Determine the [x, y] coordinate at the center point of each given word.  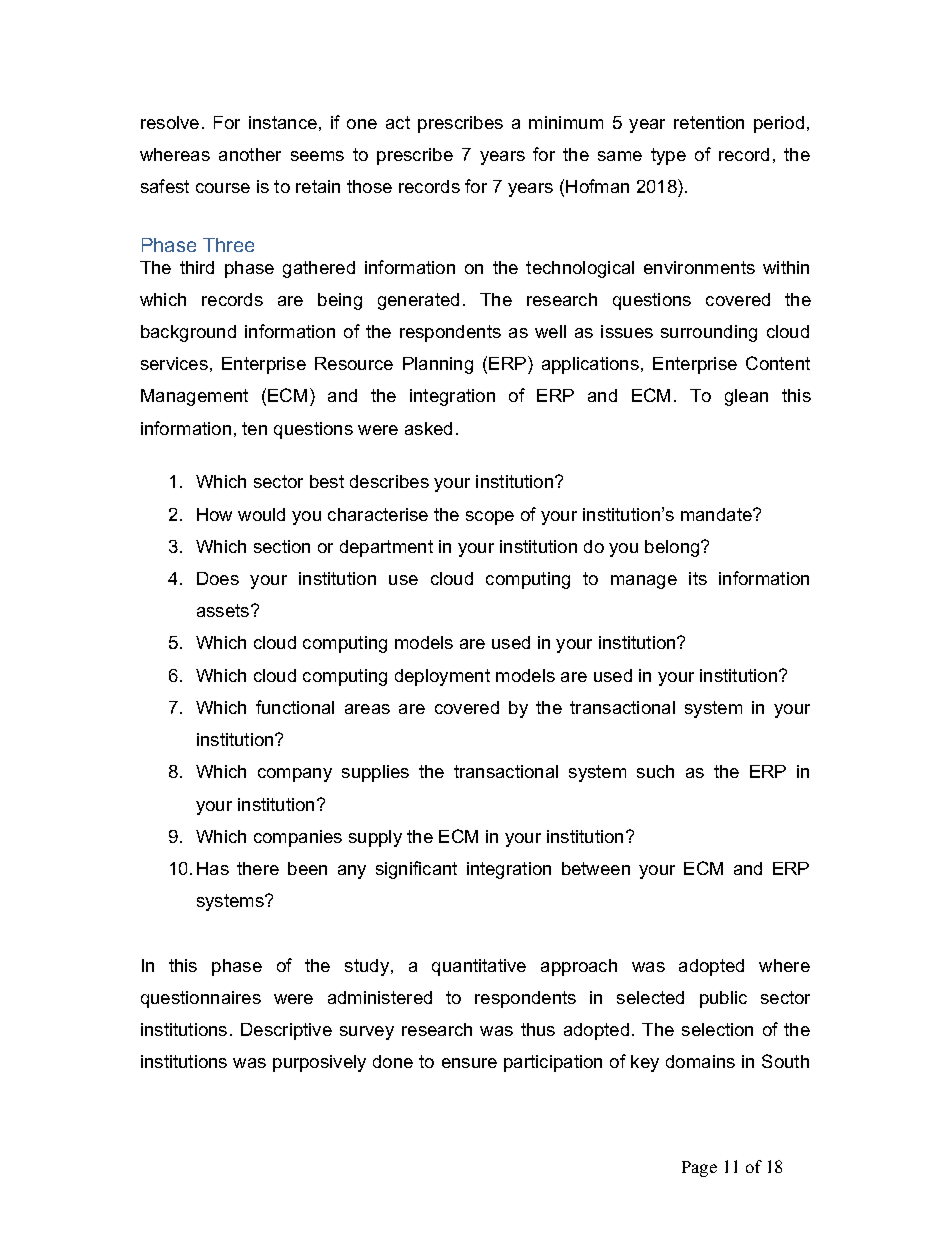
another [250, 154]
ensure [469, 1063]
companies [298, 838]
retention [709, 122]
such [655, 771]
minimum [566, 122]
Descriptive [286, 1031]
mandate [717, 514]
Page [699, 1169]
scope [490, 518]
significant [416, 870]
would [261, 514]
